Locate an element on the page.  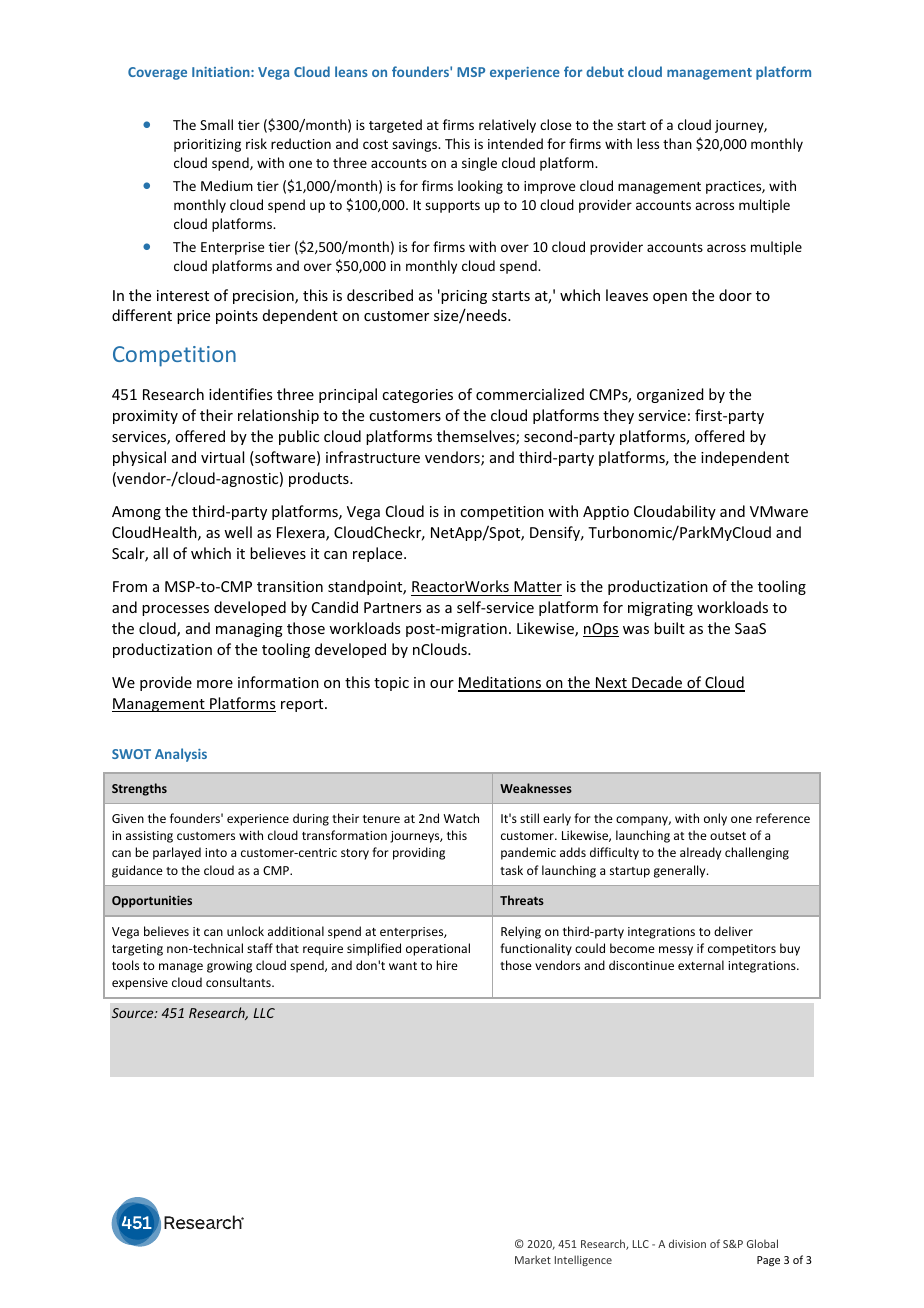
themselves is located at coordinates (477, 437).
